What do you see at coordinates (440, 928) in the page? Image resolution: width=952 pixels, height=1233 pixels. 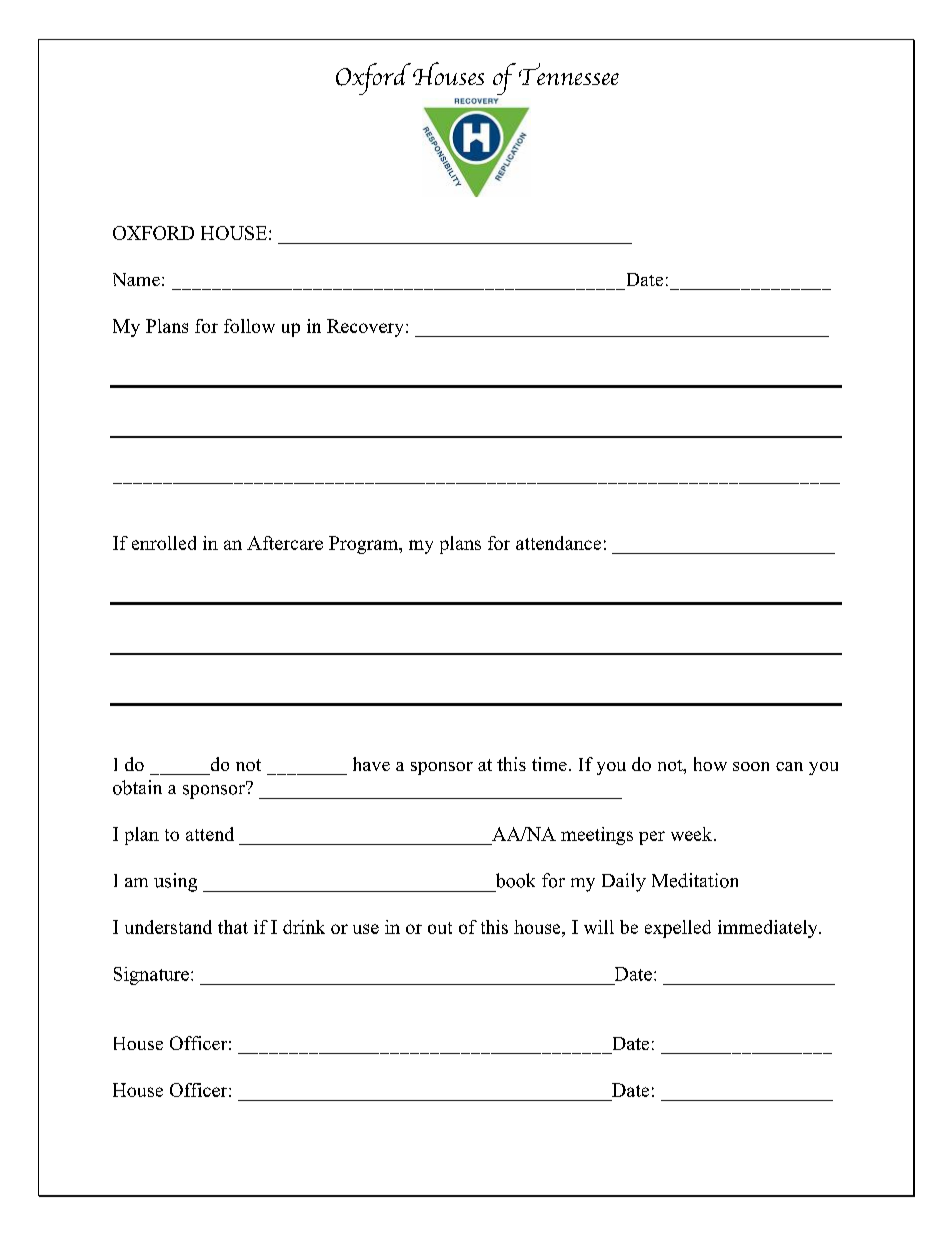 I see `out` at bounding box center [440, 928].
